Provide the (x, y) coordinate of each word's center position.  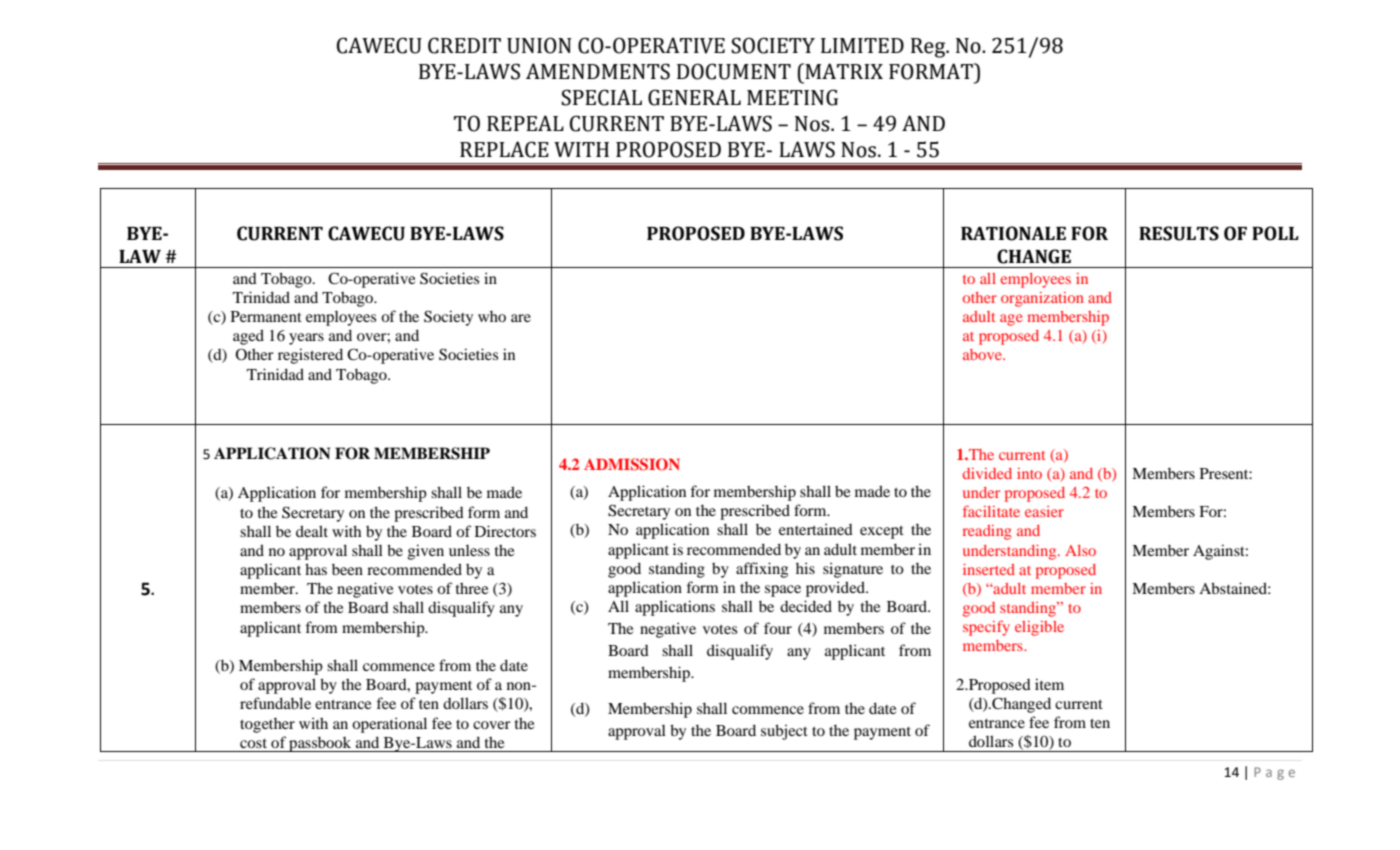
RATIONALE (1013, 233)
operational (389, 725)
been (347, 569)
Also (1080, 550)
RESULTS (1179, 233)
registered (310, 356)
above (983, 354)
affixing (762, 570)
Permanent (266, 316)
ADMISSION (632, 464)
